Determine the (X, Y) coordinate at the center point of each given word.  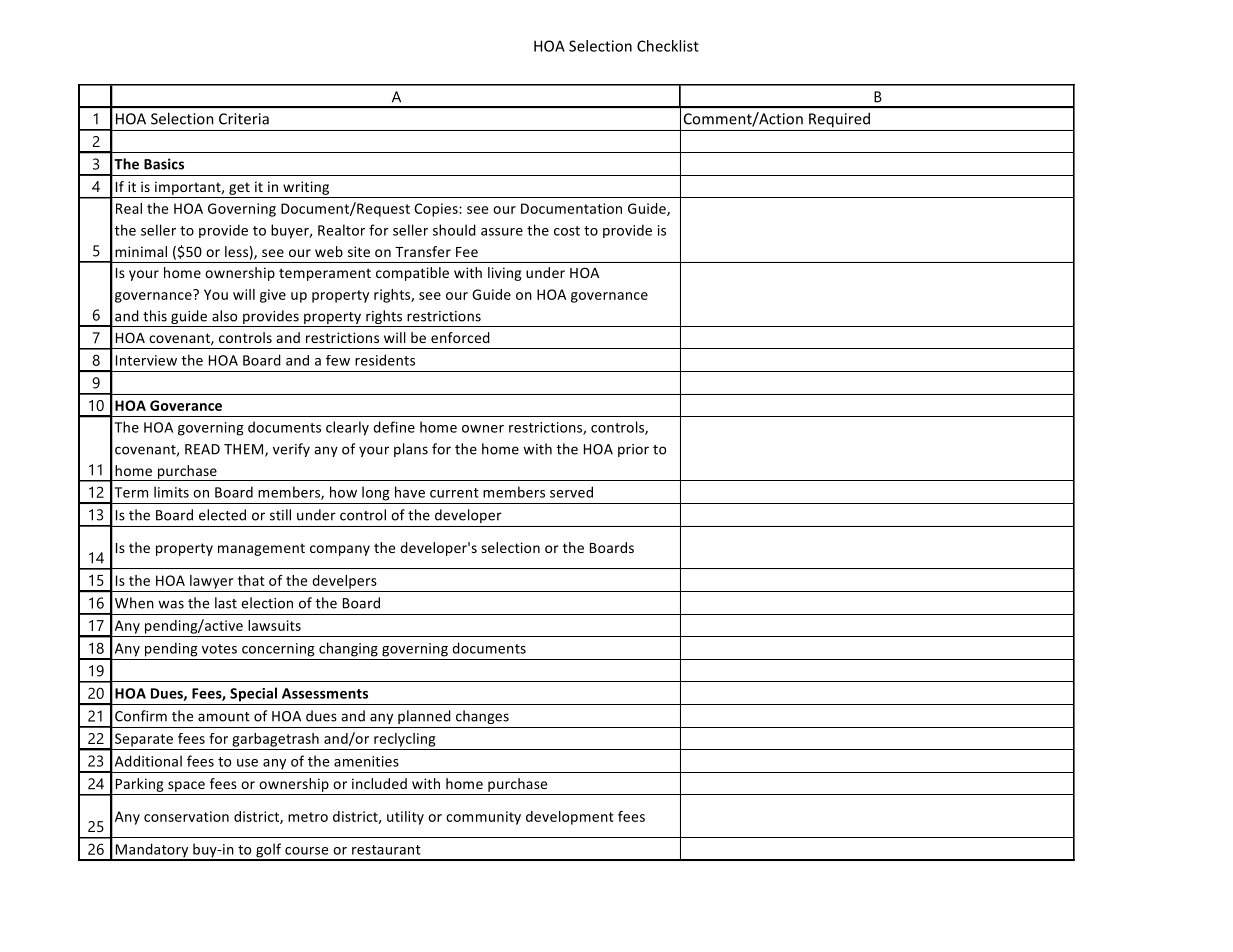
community (483, 818)
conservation (186, 816)
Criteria (244, 119)
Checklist (668, 46)
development (570, 818)
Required (839, 120)
